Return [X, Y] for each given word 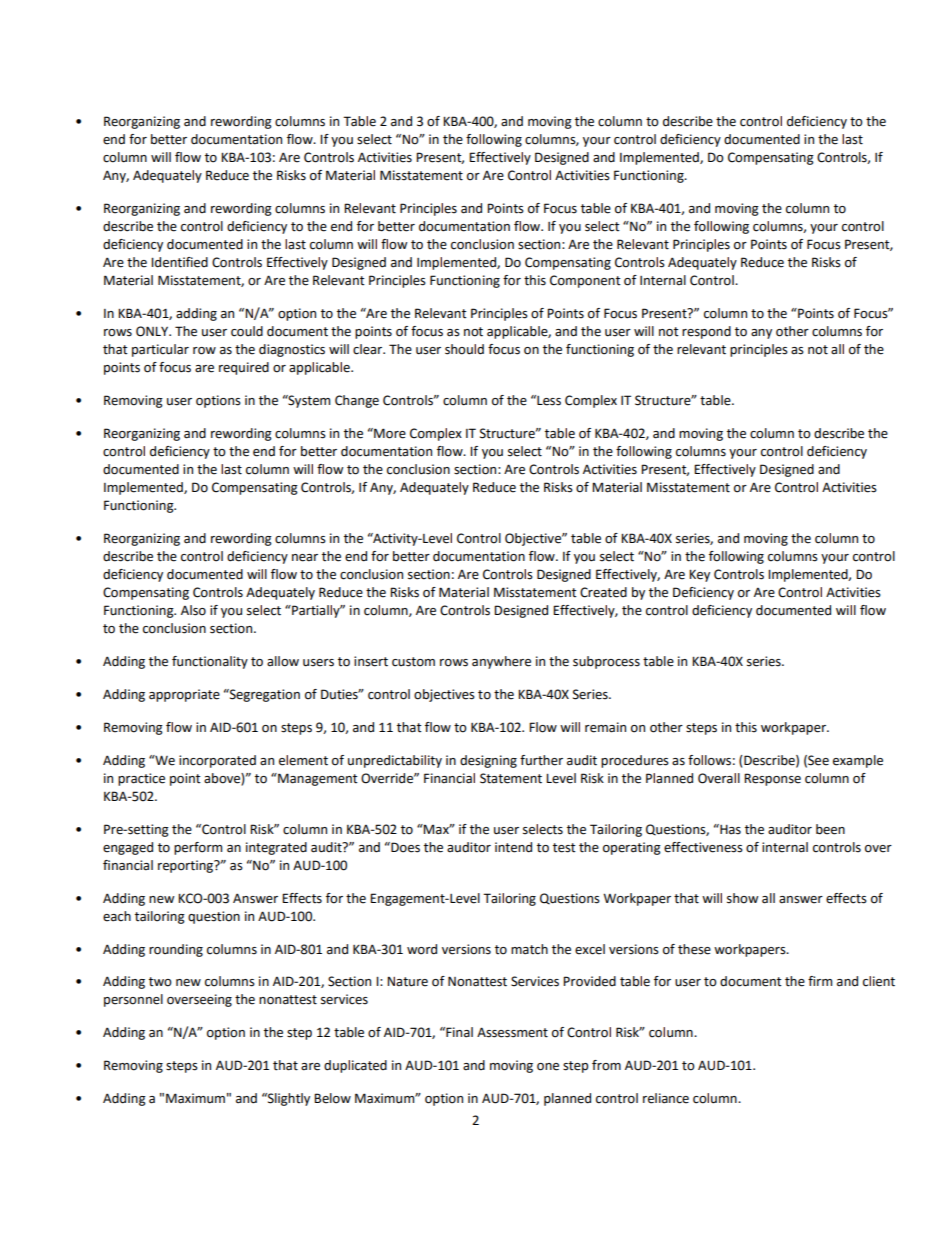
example [858, 761]
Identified [179, 262]
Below [332, 1098]
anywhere [501, 662]
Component [585, 281]
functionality [210, 662]
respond [706, 332]
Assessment [512, 1032]
